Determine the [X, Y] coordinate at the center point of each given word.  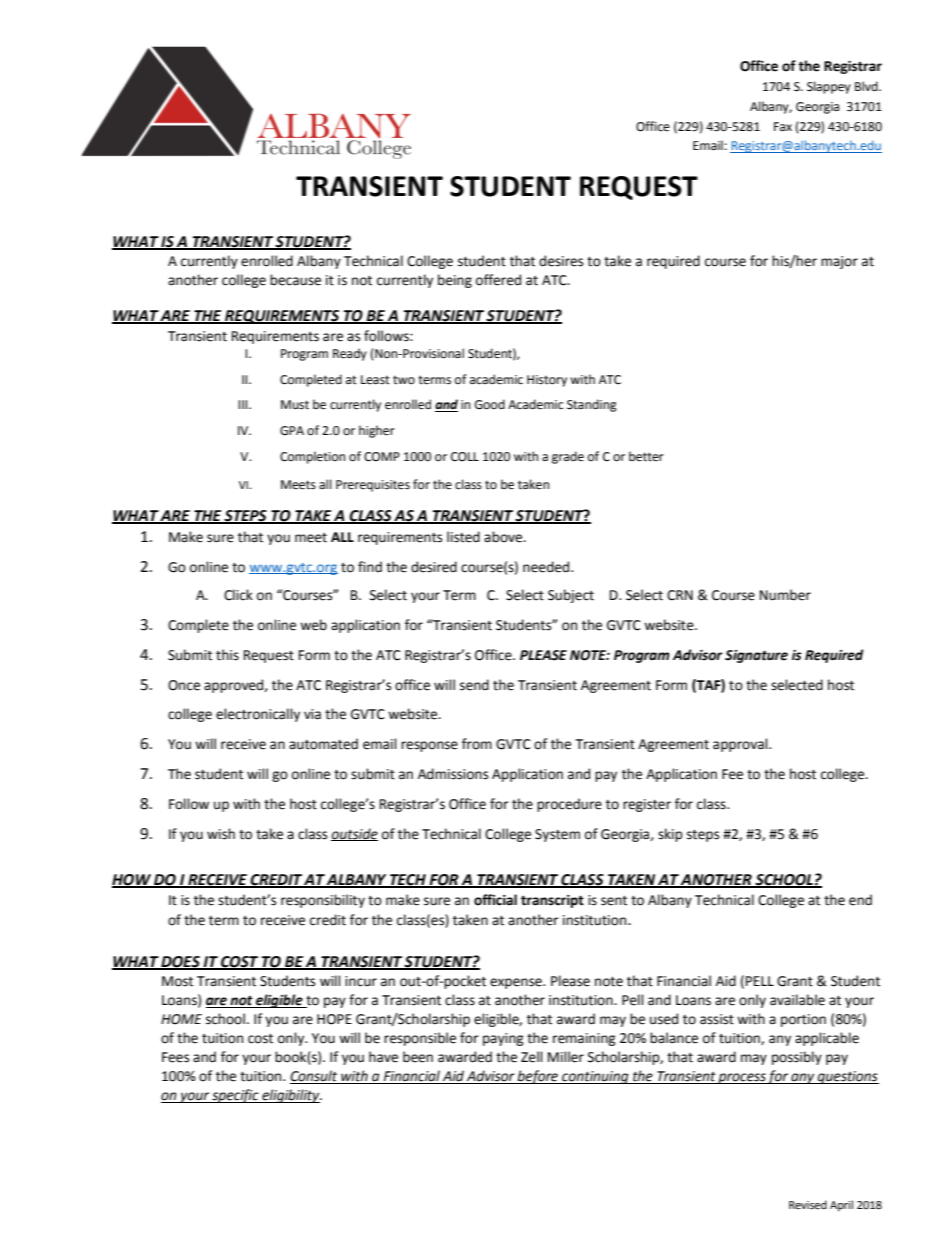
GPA [292, 431]
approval [741, 745]
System [557, 835]
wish [221, 834]
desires [561, 261]
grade [568, 457]
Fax [783, 126]
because [295, 280]
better [646, 456]
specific [235, 1096]
